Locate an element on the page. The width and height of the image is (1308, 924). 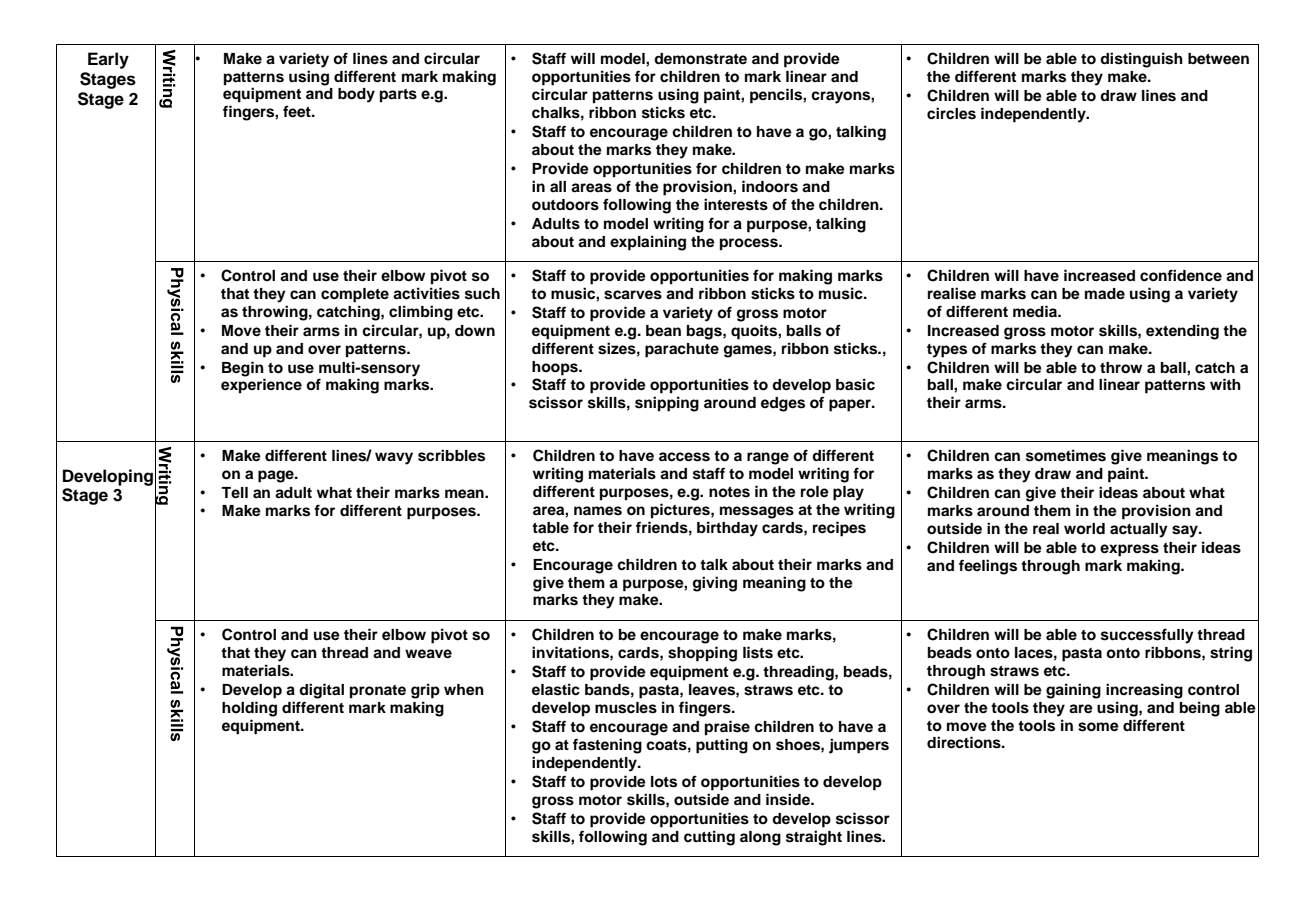
holding is located at coordinates (249, 709).
